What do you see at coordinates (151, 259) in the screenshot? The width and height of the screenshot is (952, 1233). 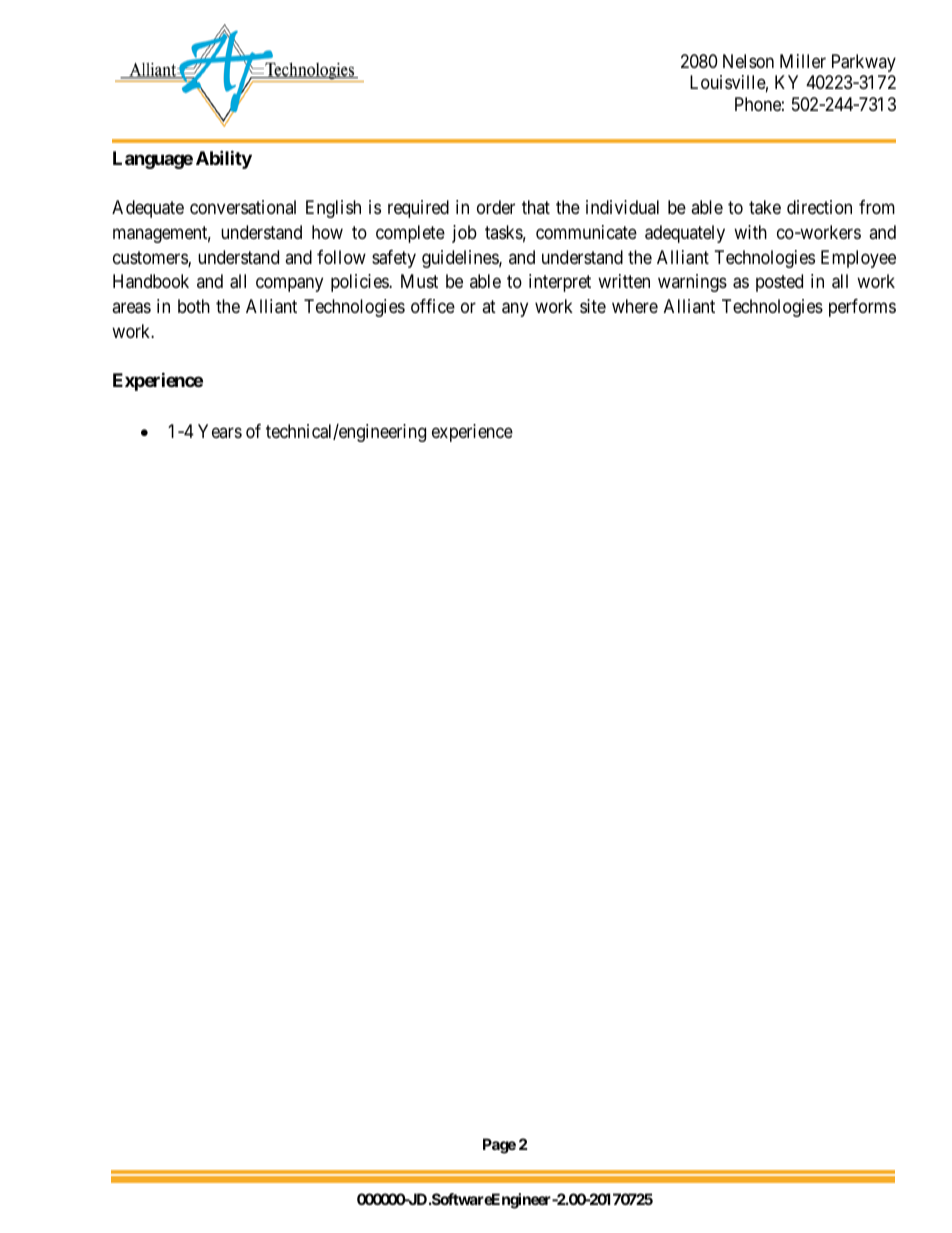 I see `customers` at bounding box center [151, 259].
